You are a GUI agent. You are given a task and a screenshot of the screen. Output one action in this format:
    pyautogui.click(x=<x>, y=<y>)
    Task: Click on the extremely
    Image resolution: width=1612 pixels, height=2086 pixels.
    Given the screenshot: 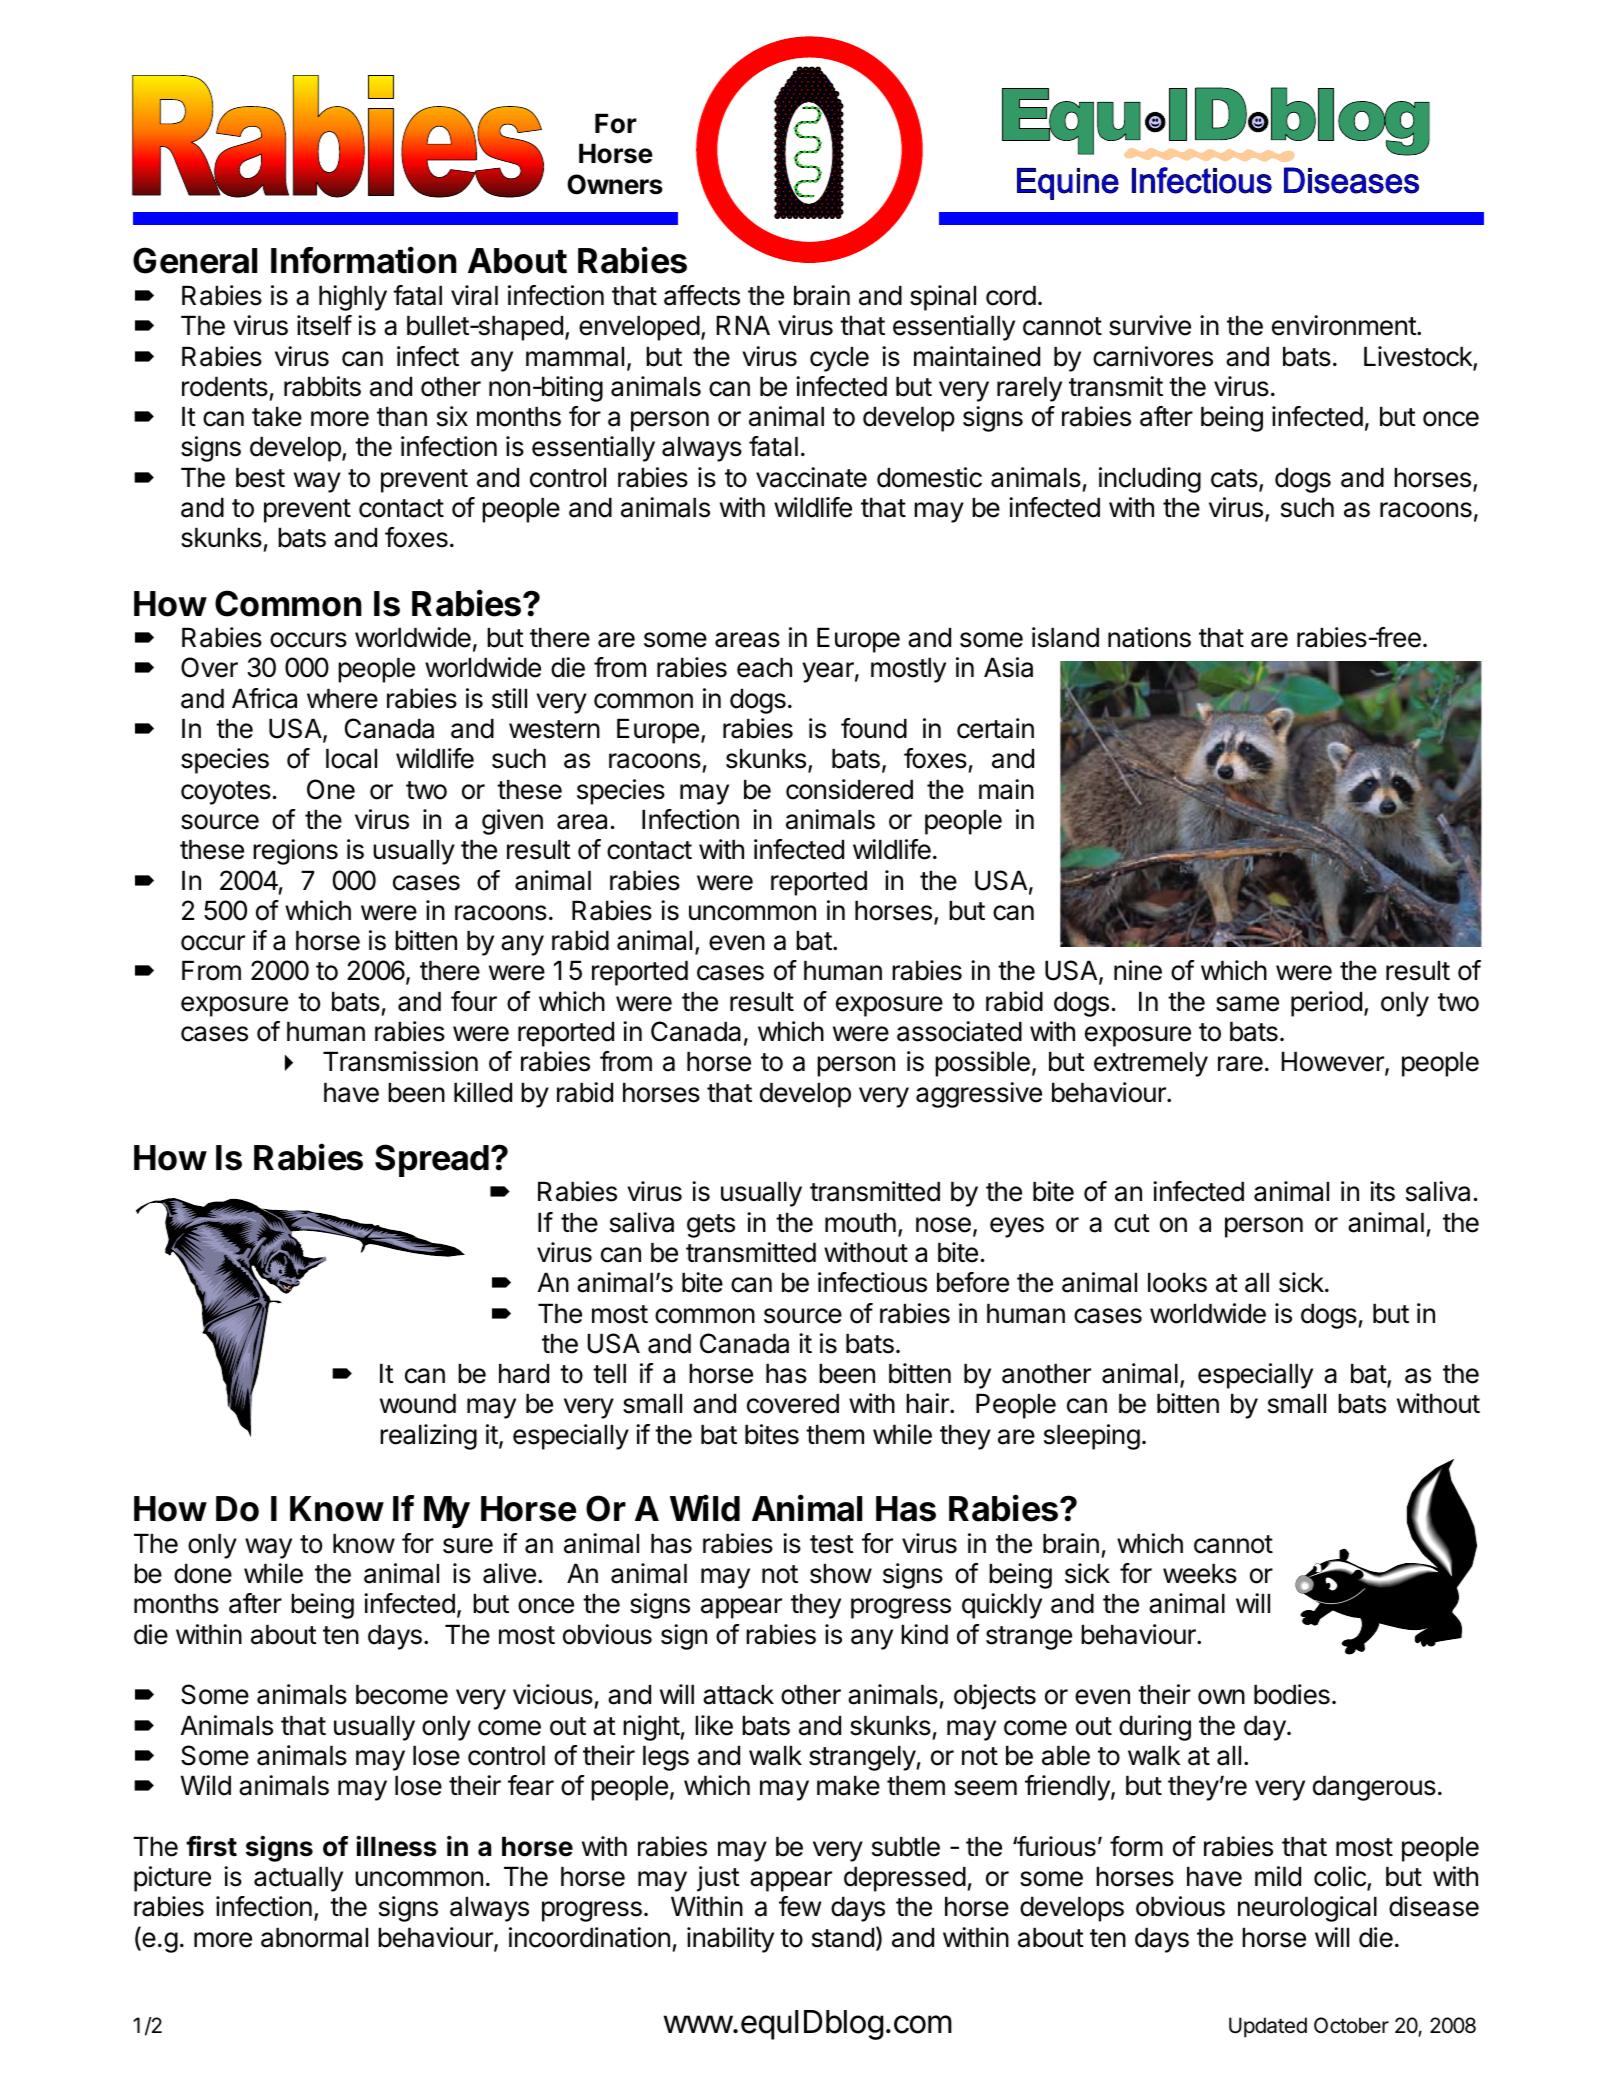 What is the action you would take?
    pyautogui.click(x=1151, y=1064)
